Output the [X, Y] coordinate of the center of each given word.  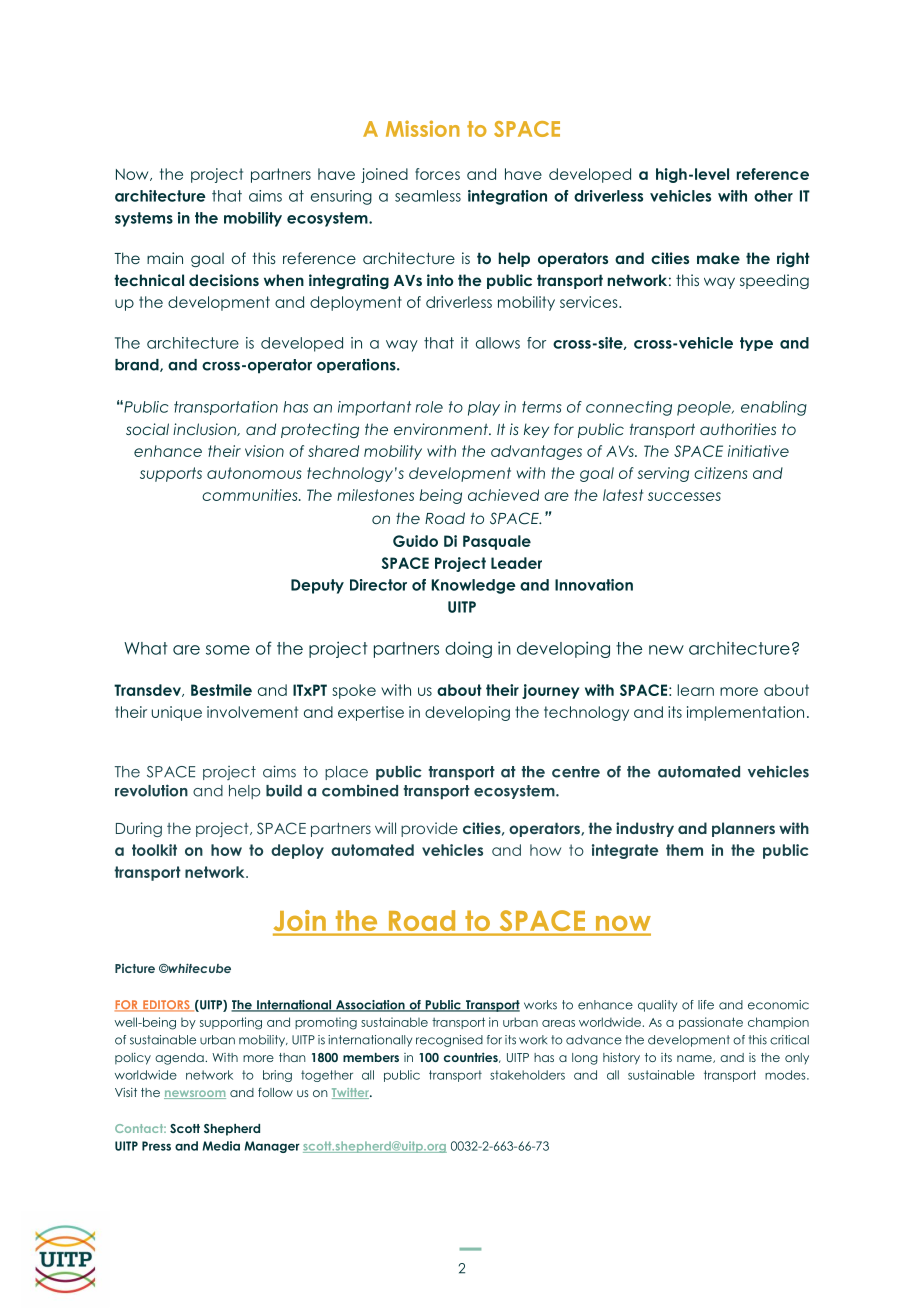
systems [144, 219]
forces [437, 174]
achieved [503, 495]
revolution [151, 790]
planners [743, 829]
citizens [721, 473]
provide [429, 829]
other [773, 196]
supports [171, 474]
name [695, 1059]
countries [472, 1057]
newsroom [195, 1094]
